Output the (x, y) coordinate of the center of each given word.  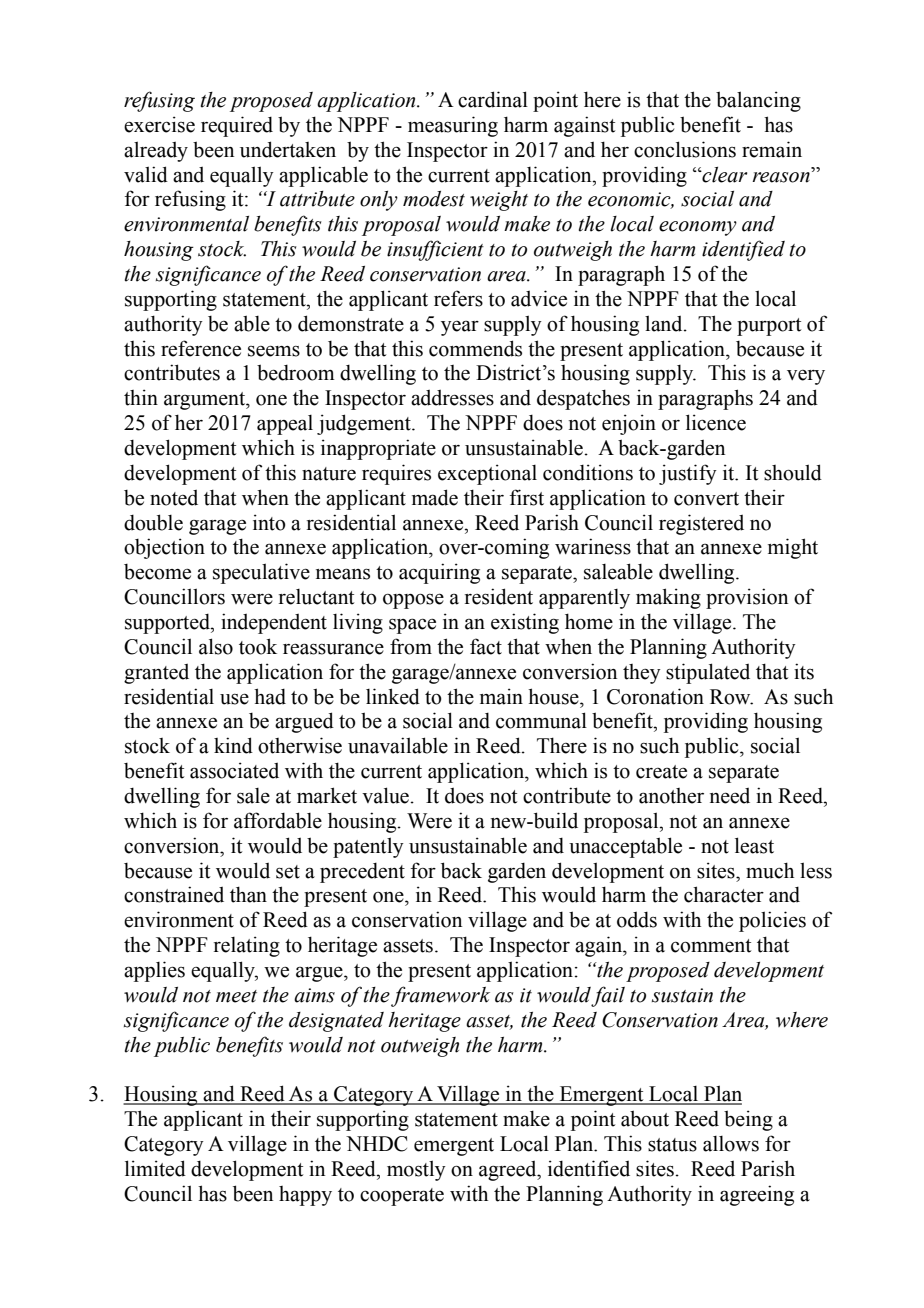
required (237, 126)
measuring (453, 126)
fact (486, 646)
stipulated (708, 673)
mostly (416, 1170)
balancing (758, 101)
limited (155, 1168)
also (216, 646)
